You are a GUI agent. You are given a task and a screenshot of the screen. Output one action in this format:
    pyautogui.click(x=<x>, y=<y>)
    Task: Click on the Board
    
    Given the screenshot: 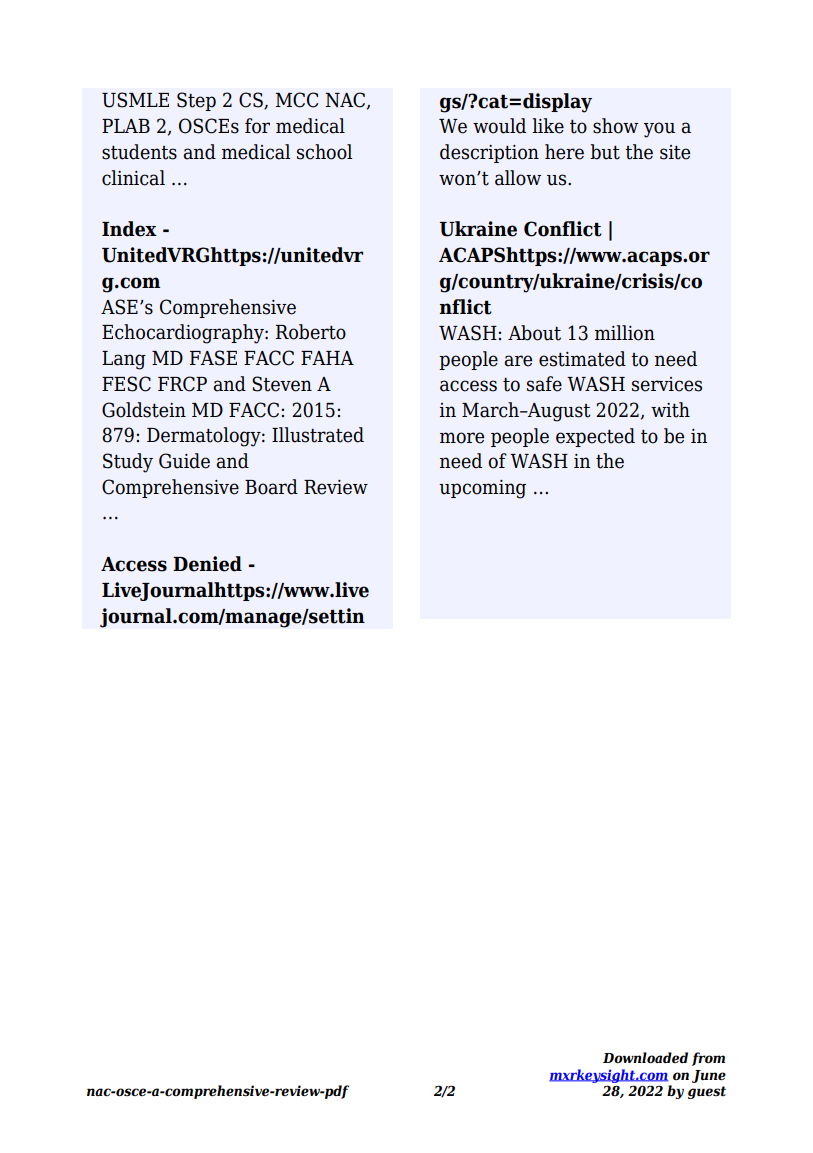 What is the action you would take?
    pyautogui.click(x=271, y=487)
